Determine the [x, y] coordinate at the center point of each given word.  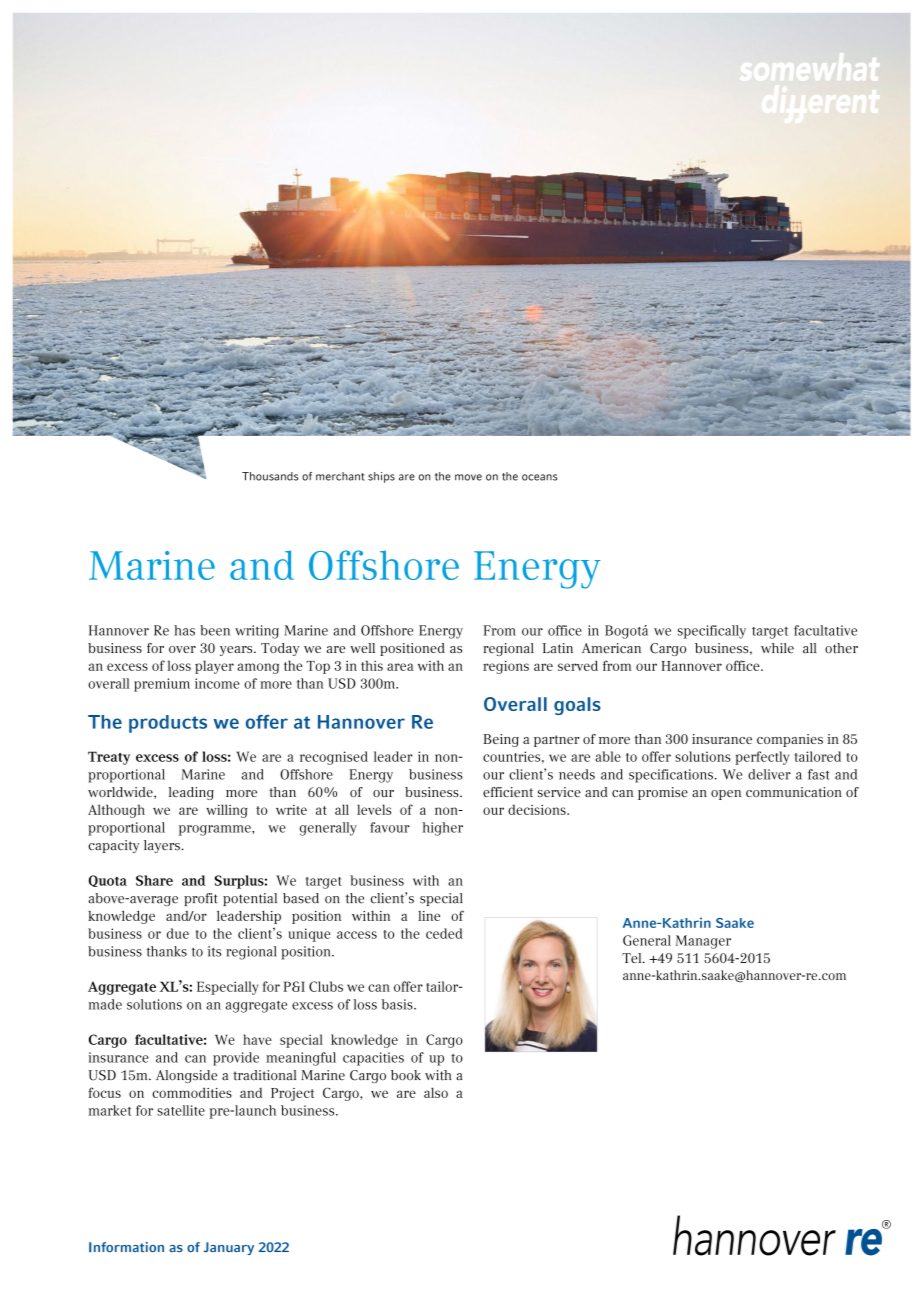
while [777, 648]
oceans [539, 477]
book [406, 1075]
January [229, 1248]
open [726, 795]
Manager [703, 942]
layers [163, 846]
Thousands [270, 476]
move [468, 477]
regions [506, 667]
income [217, 683]
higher [443, 829]
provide [236, 1059]
